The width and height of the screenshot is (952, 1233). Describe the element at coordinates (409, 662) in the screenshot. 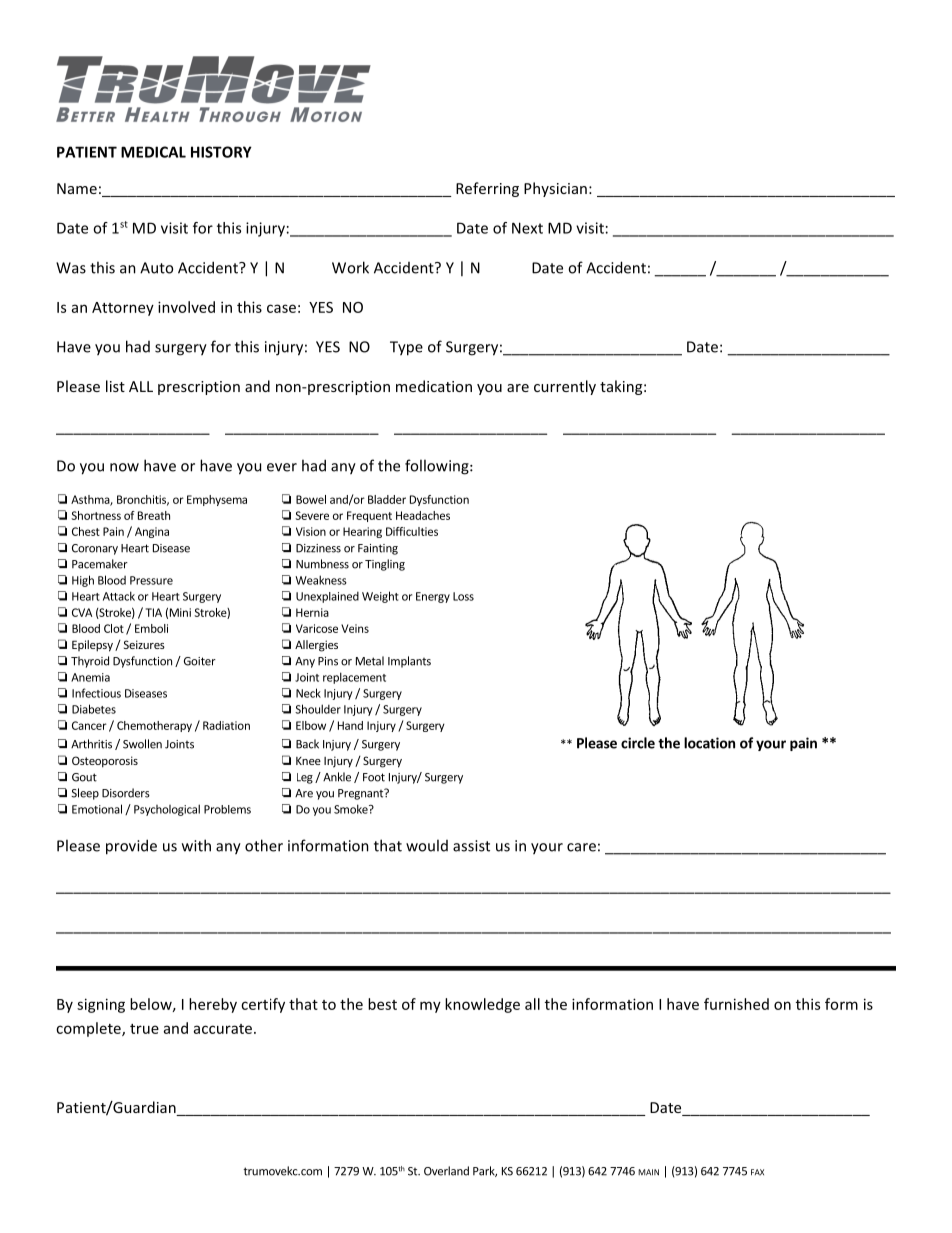

I see `Implants` at that location.
